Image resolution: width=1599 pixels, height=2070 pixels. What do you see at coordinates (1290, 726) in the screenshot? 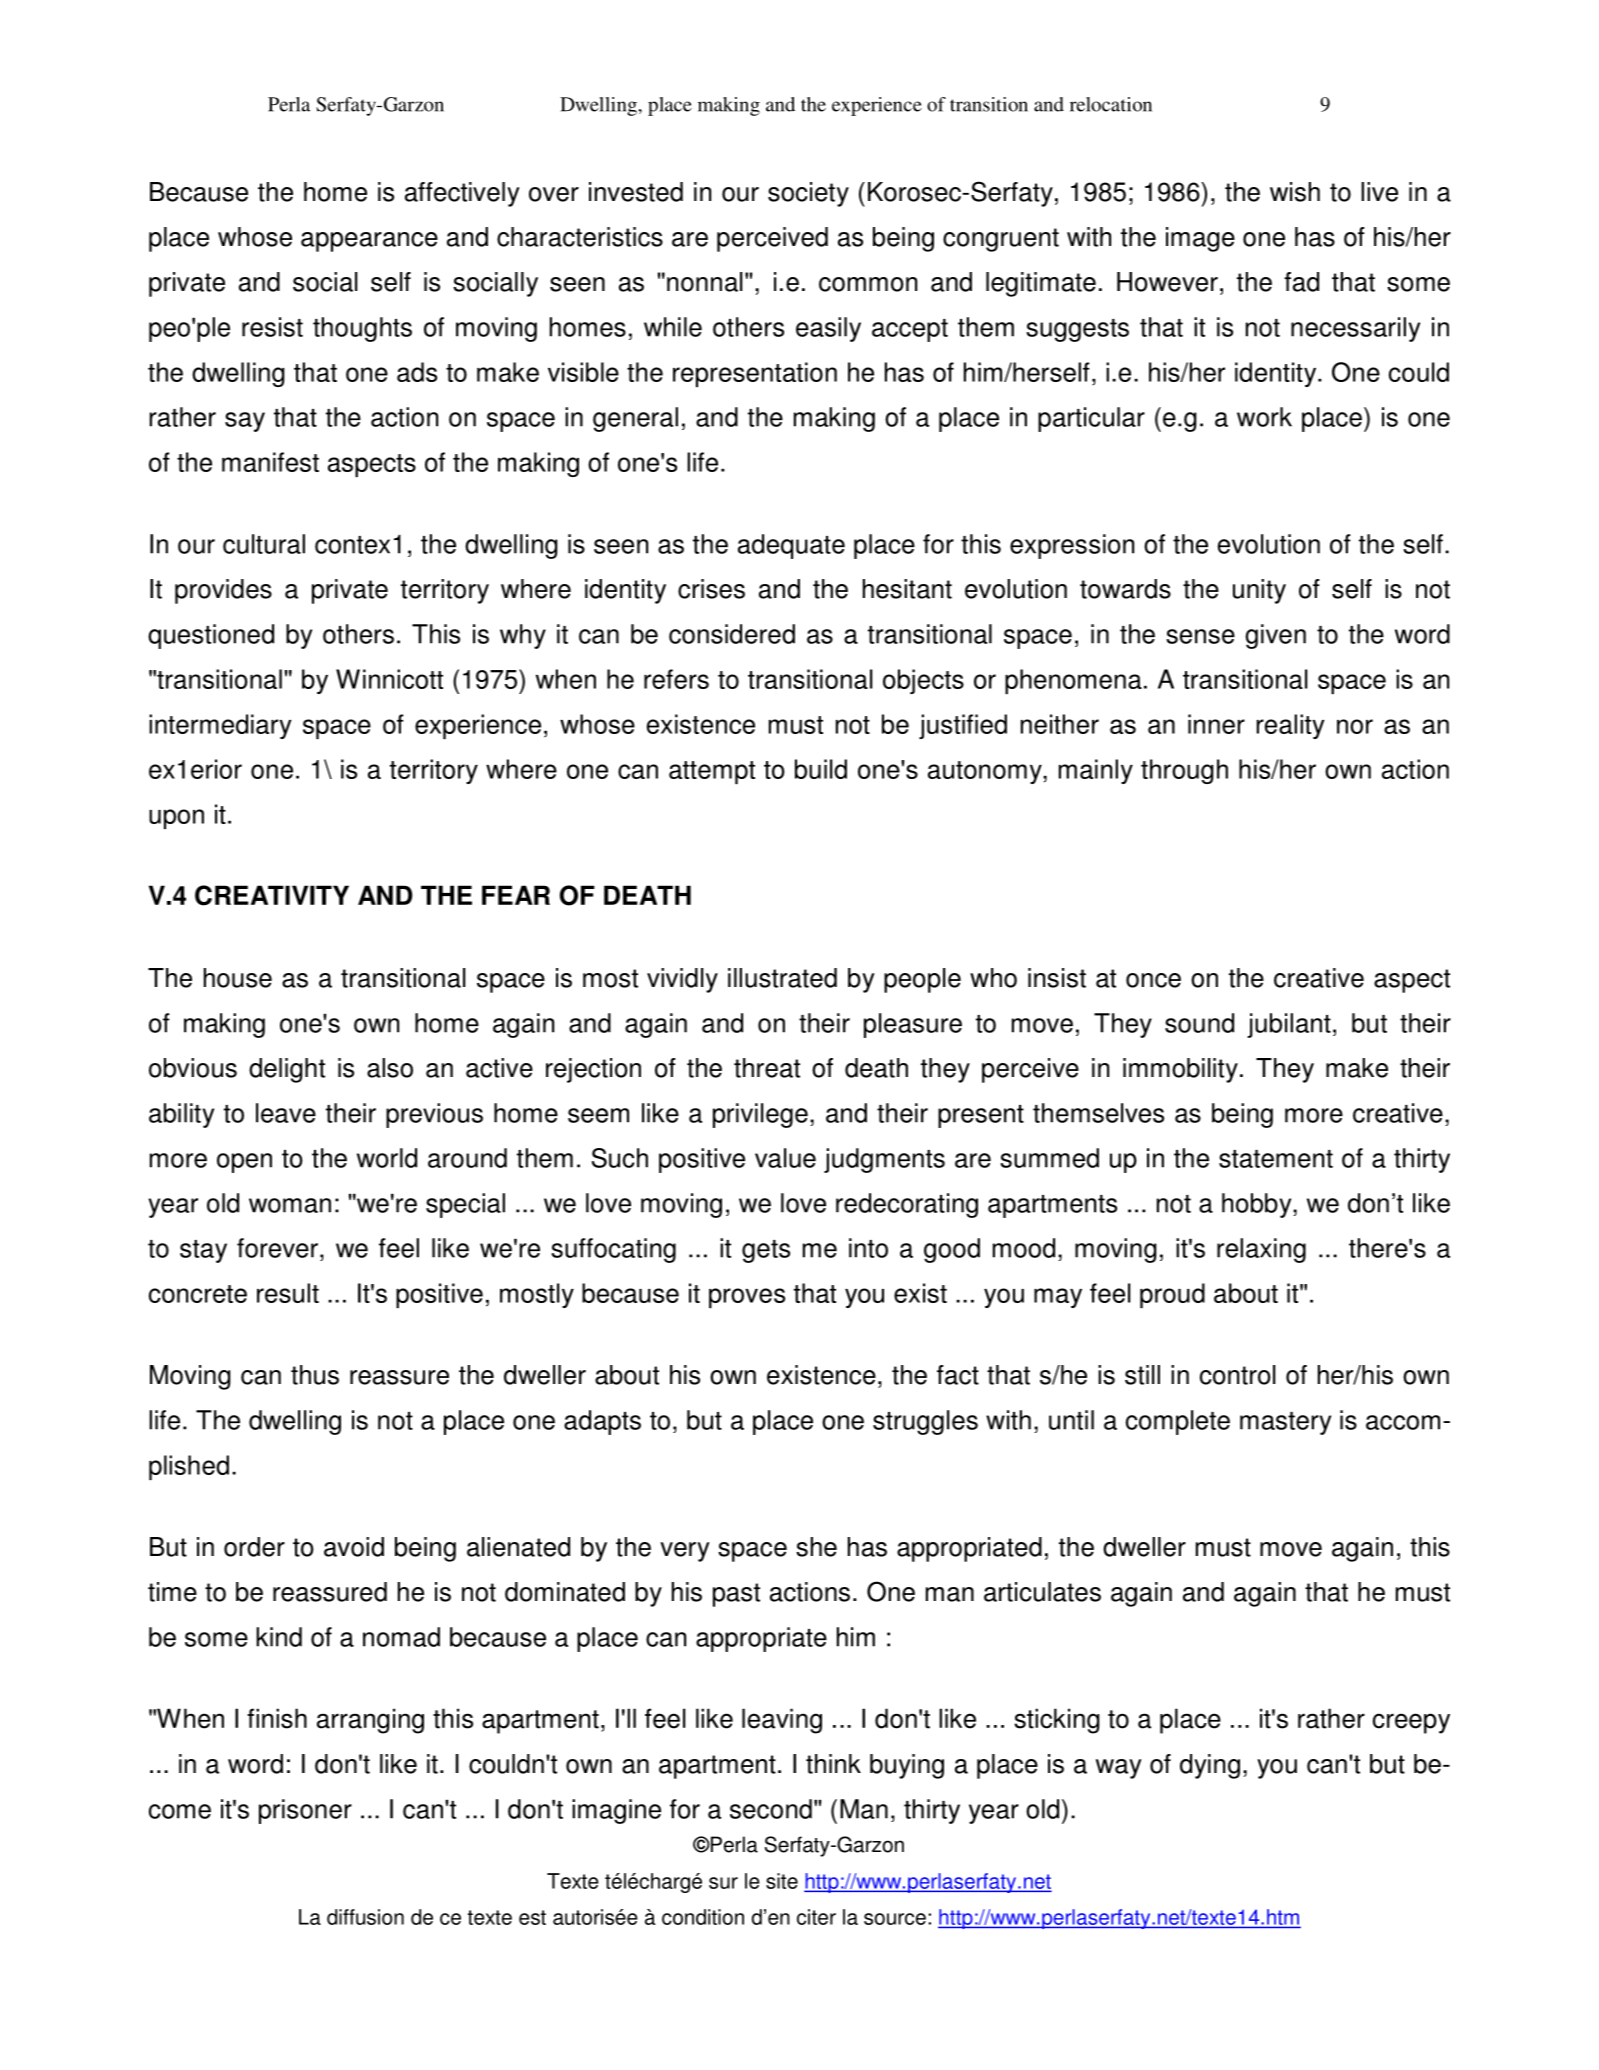
I see `reality` at bounding box center [1290, 726].
